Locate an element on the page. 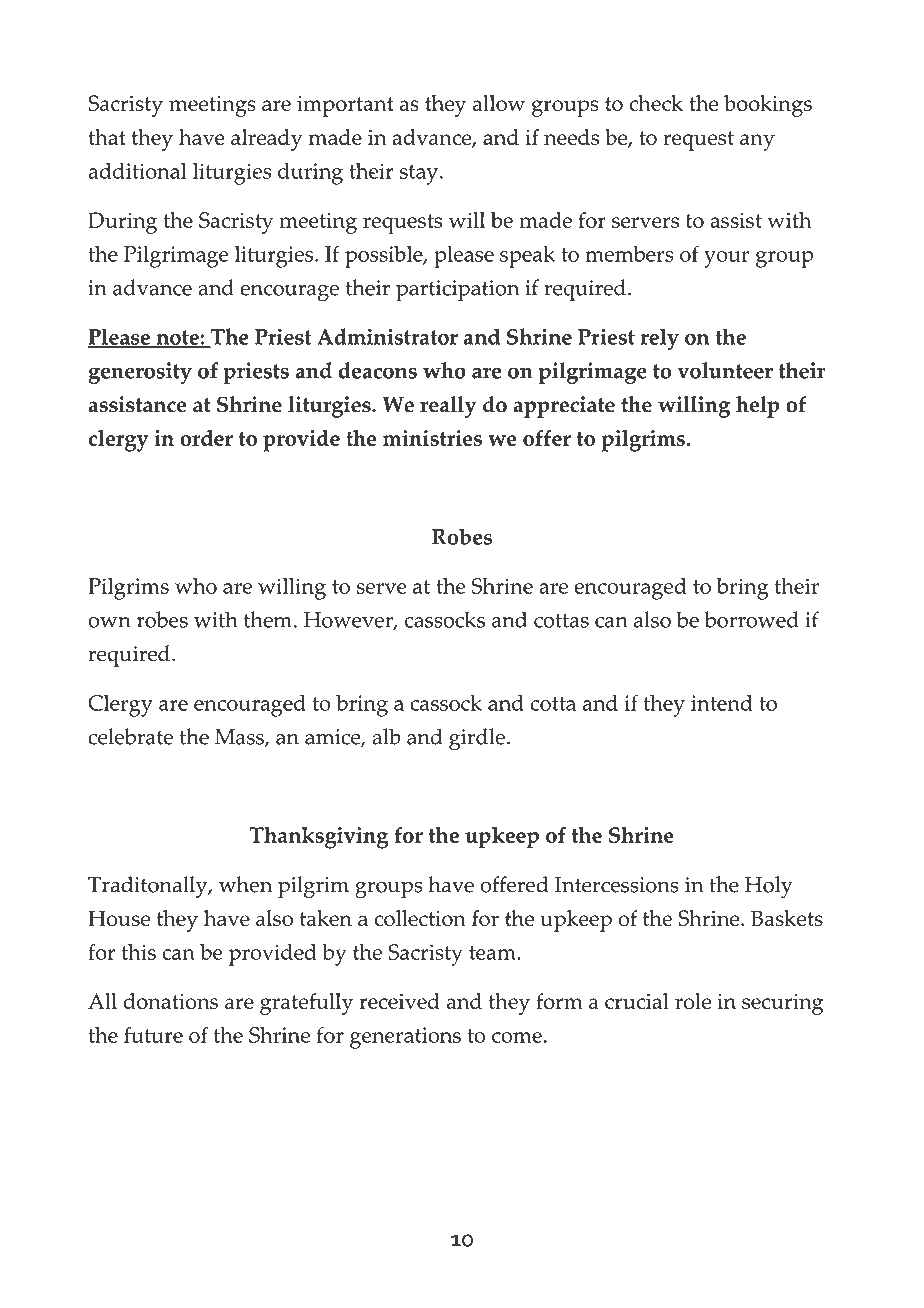 The image size is (924, 1308). order is located at coordinates (206, 438).
